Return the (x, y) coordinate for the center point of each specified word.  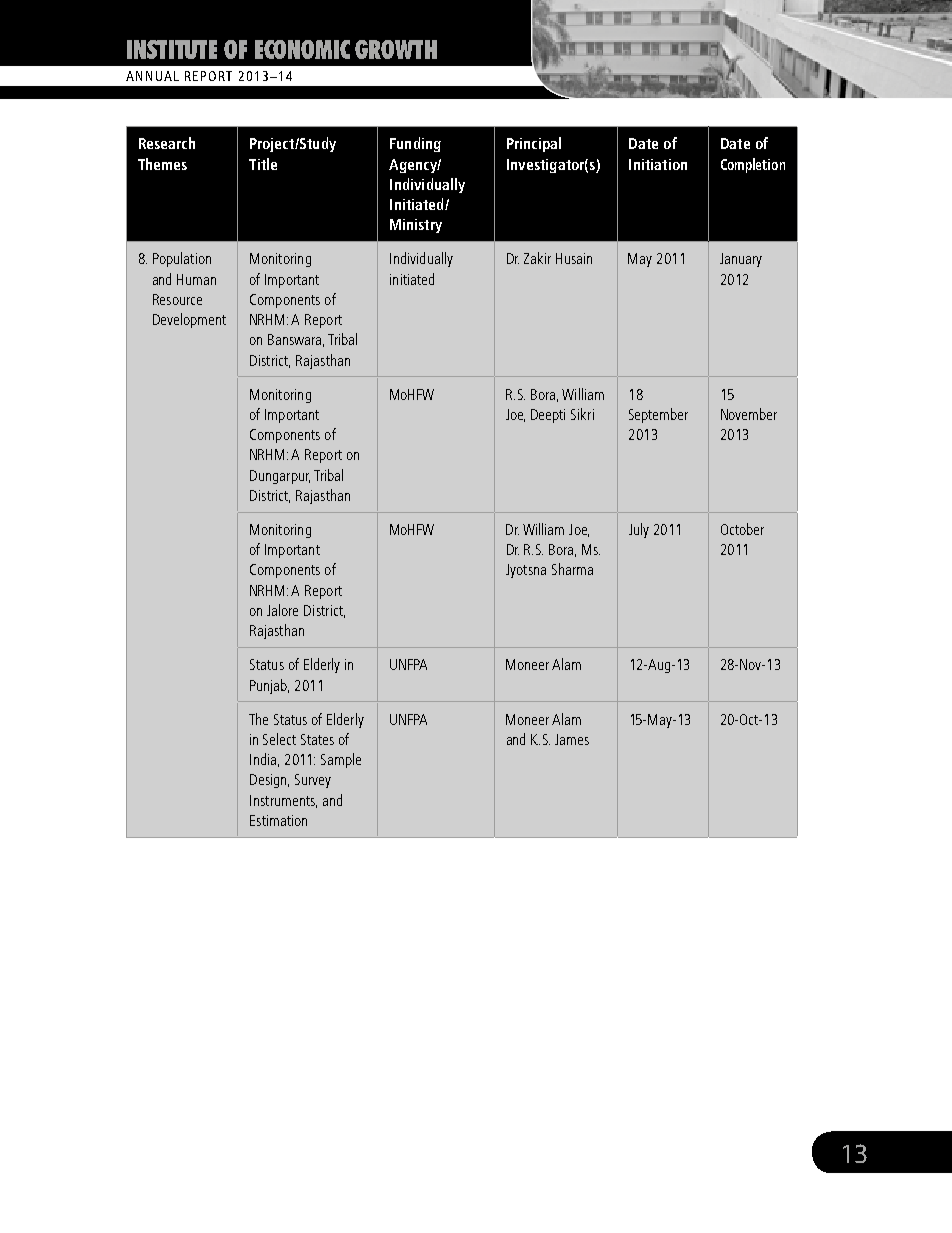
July (639, 530)
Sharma (572, 569)
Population (182, 259)
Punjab (269, 686)
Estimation (278, 820)
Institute (172, 49)
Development (189, 320)
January (741, 260)
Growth (396, 49)
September (658, 415)
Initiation (658, 164)
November (749, 414)
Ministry (416, 226)
